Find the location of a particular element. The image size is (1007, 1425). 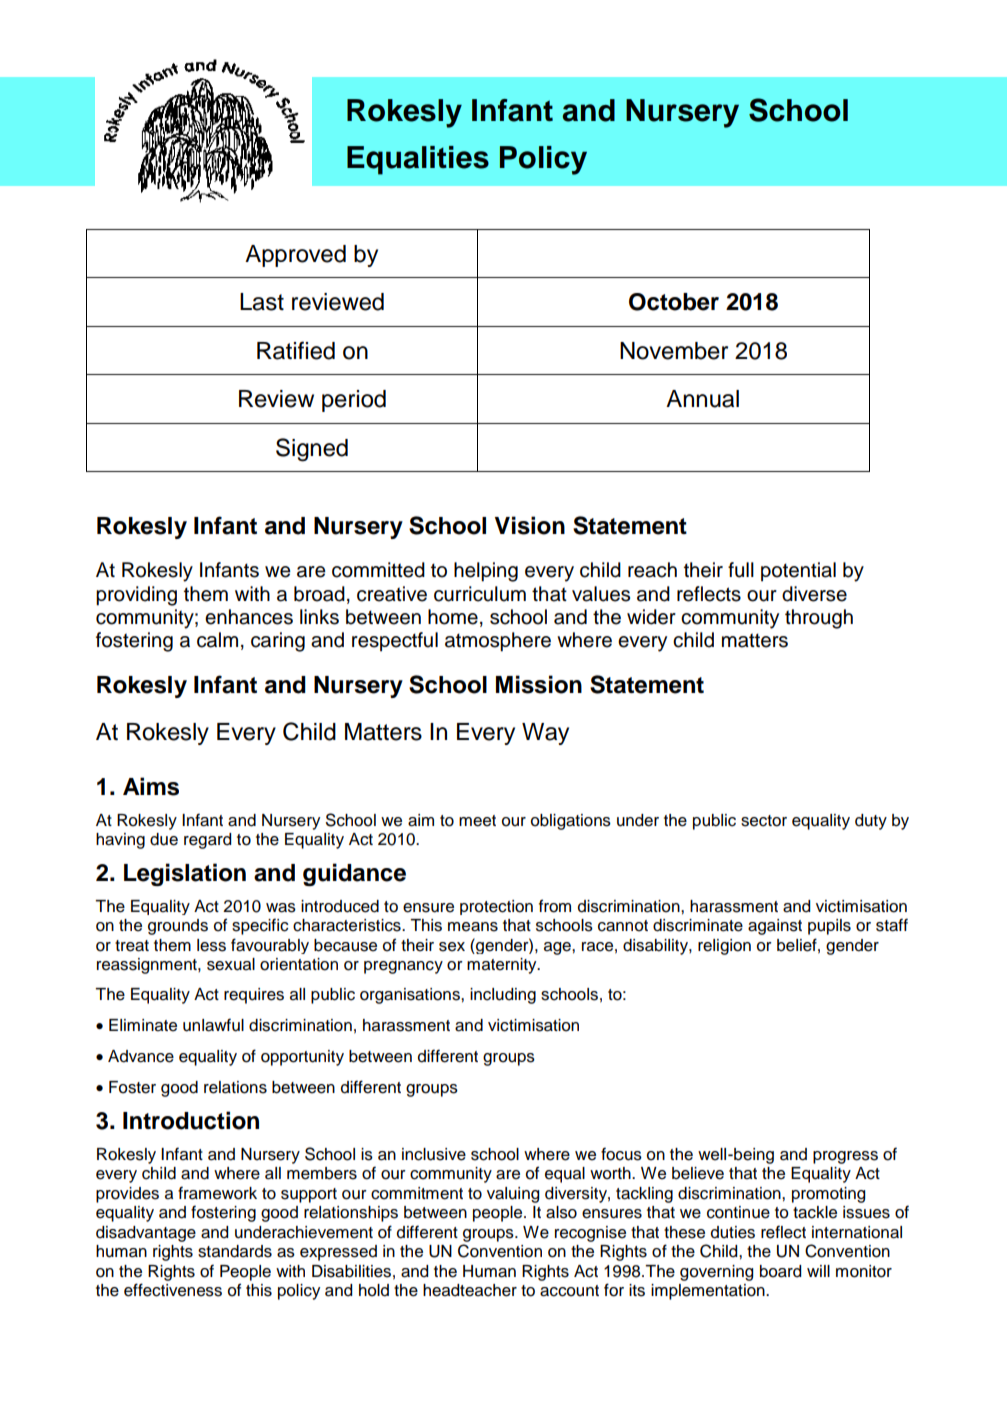

standards is located at coordinates (235, 1251).
